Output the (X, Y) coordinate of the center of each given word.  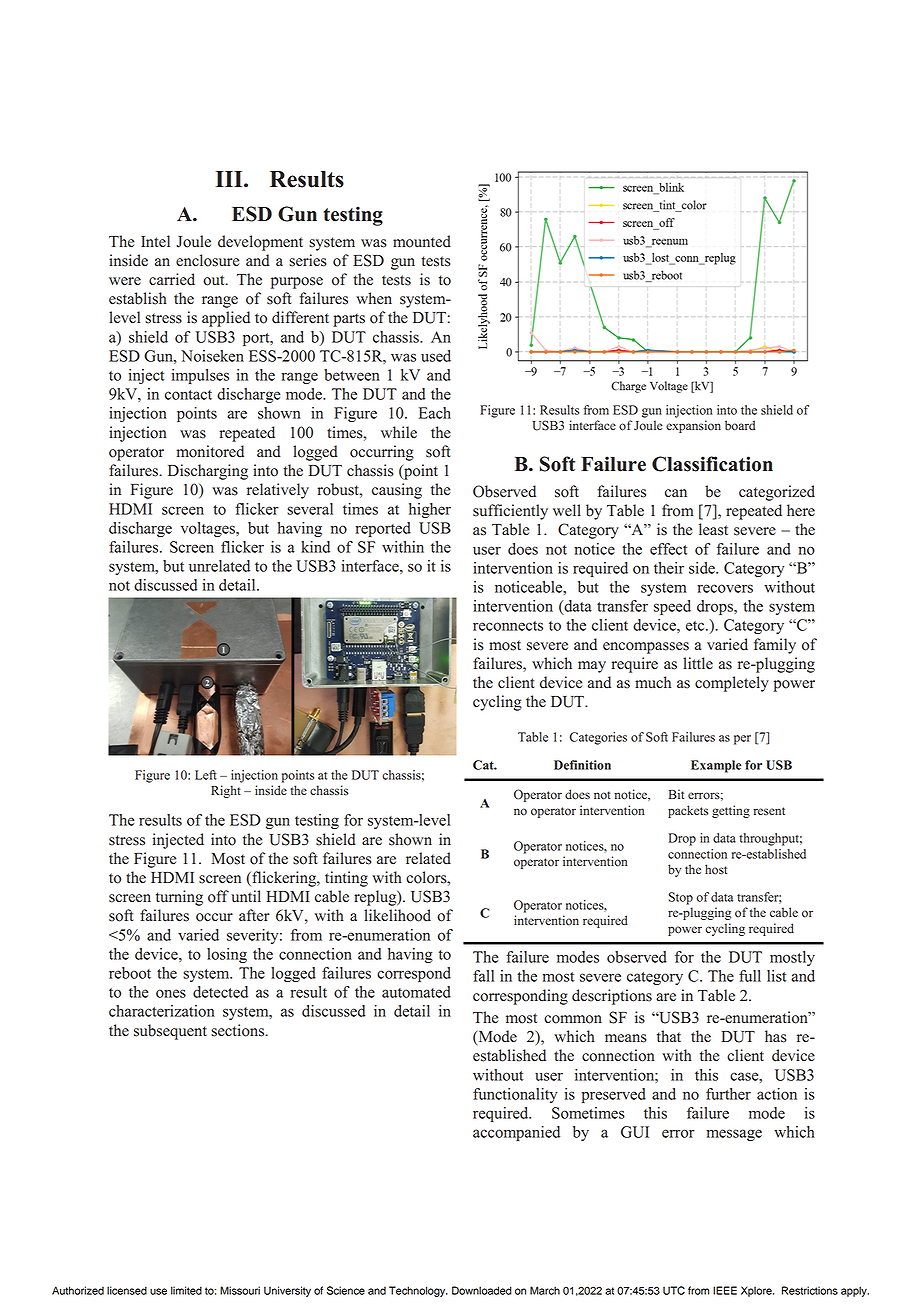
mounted (422, 241)
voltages (209, 529)
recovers (725, 588)
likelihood (397, 915)
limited (186, 1290)
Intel (155, 241)
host (716, 869)
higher (430, 510)
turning (179, 898)
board (740, 425)
